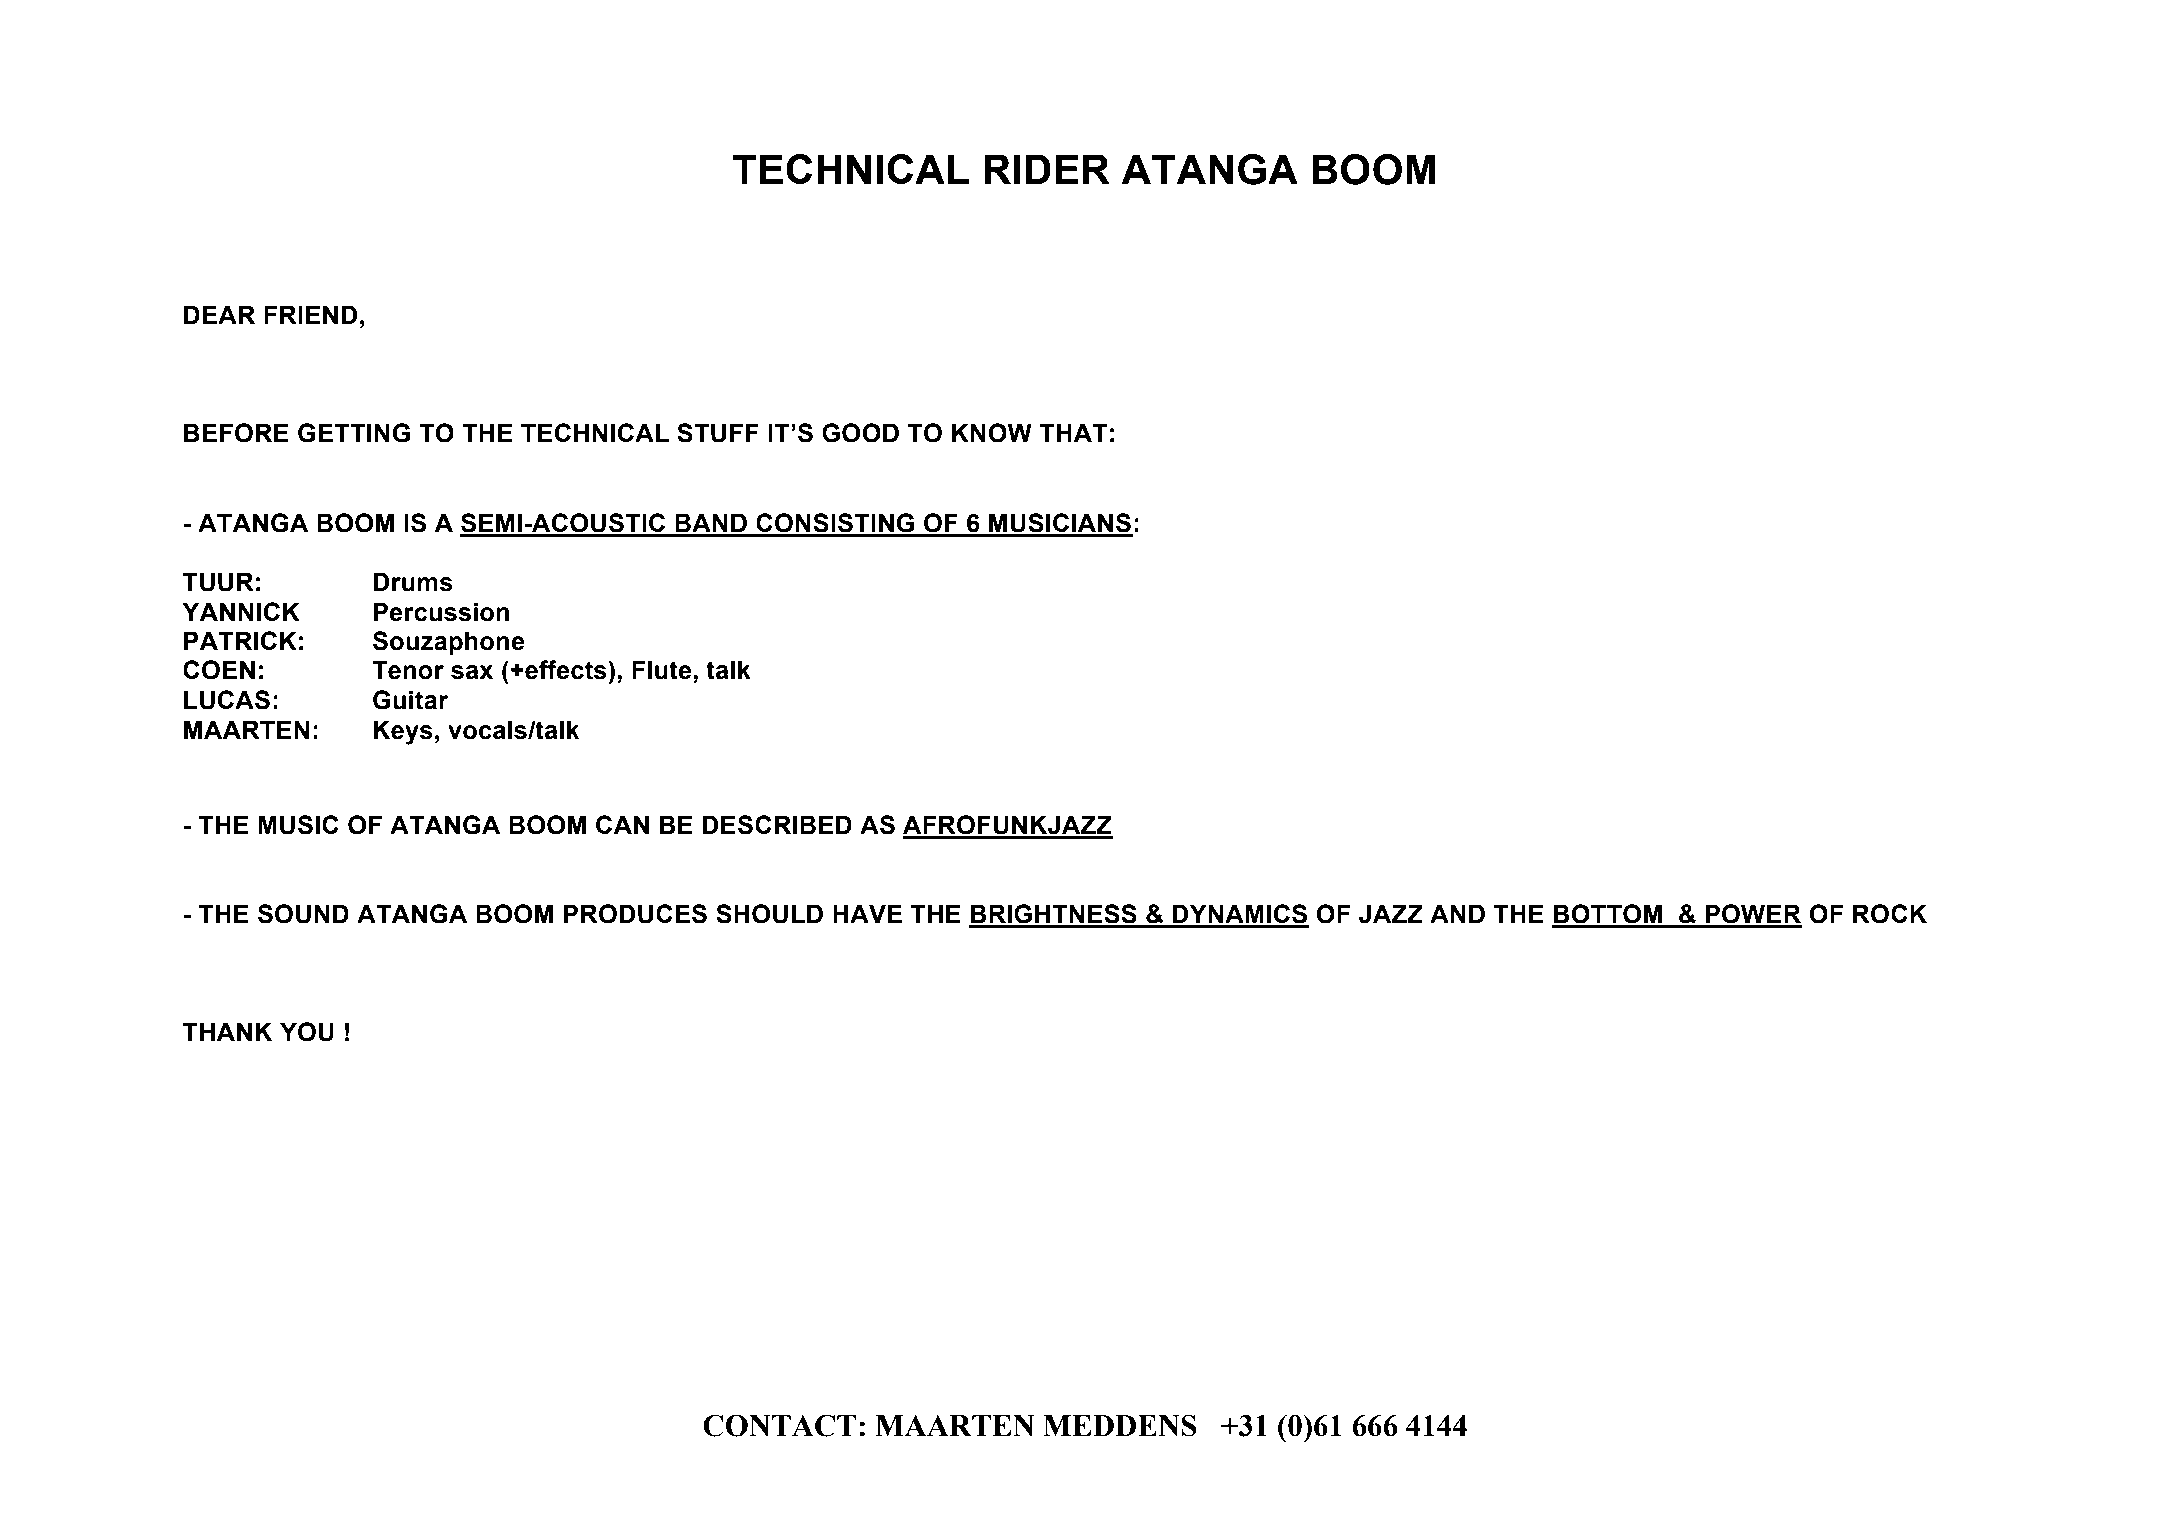 The width and height of the screenshot is (2171, 1534). I want to click on FRIEND, so click(310, 314).
